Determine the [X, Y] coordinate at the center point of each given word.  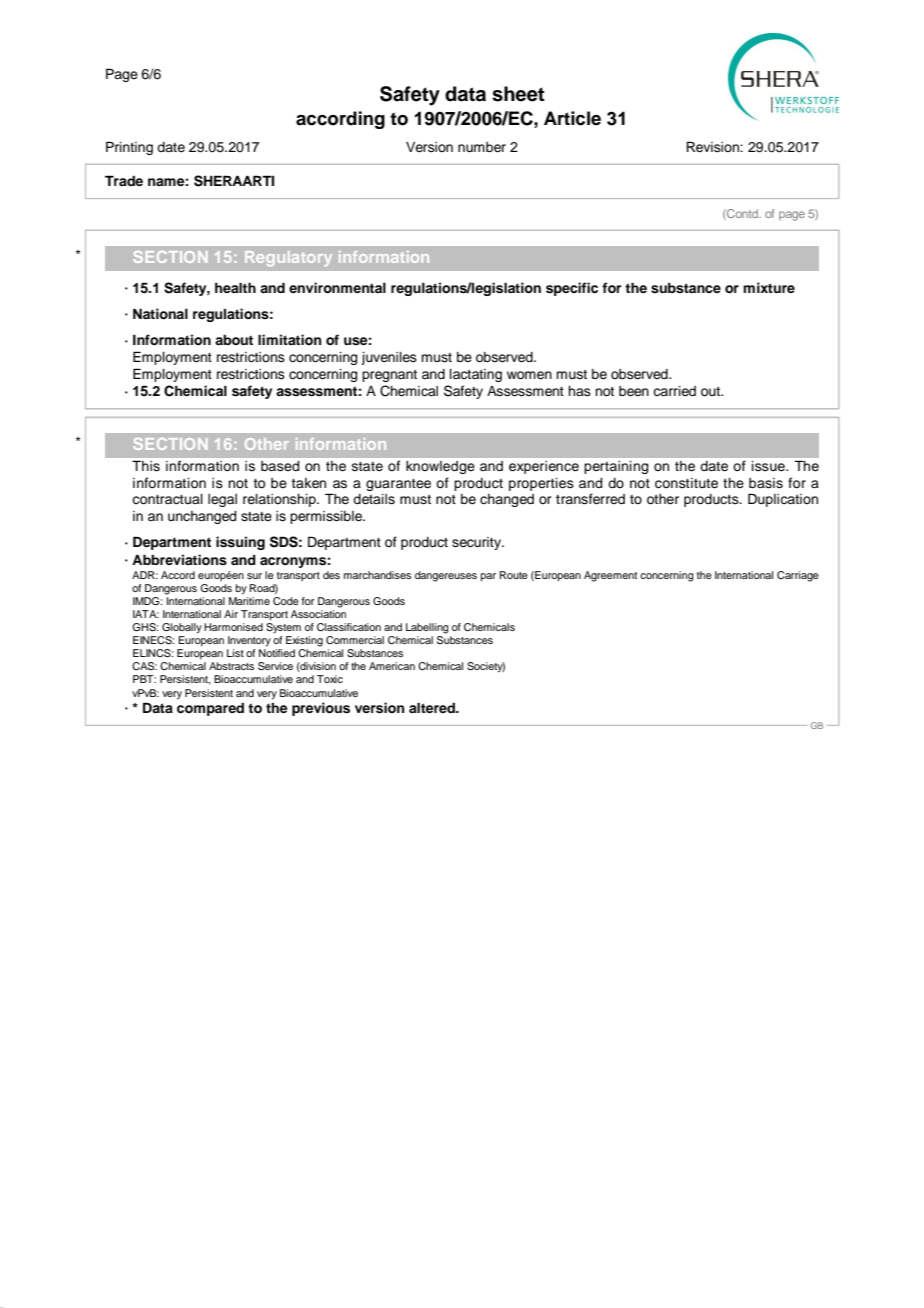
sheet [518, 94]
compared [210, 709]
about [234, 340]
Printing [129, 148]
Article [572, 118]
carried [674, 391]
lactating [476, 375]
